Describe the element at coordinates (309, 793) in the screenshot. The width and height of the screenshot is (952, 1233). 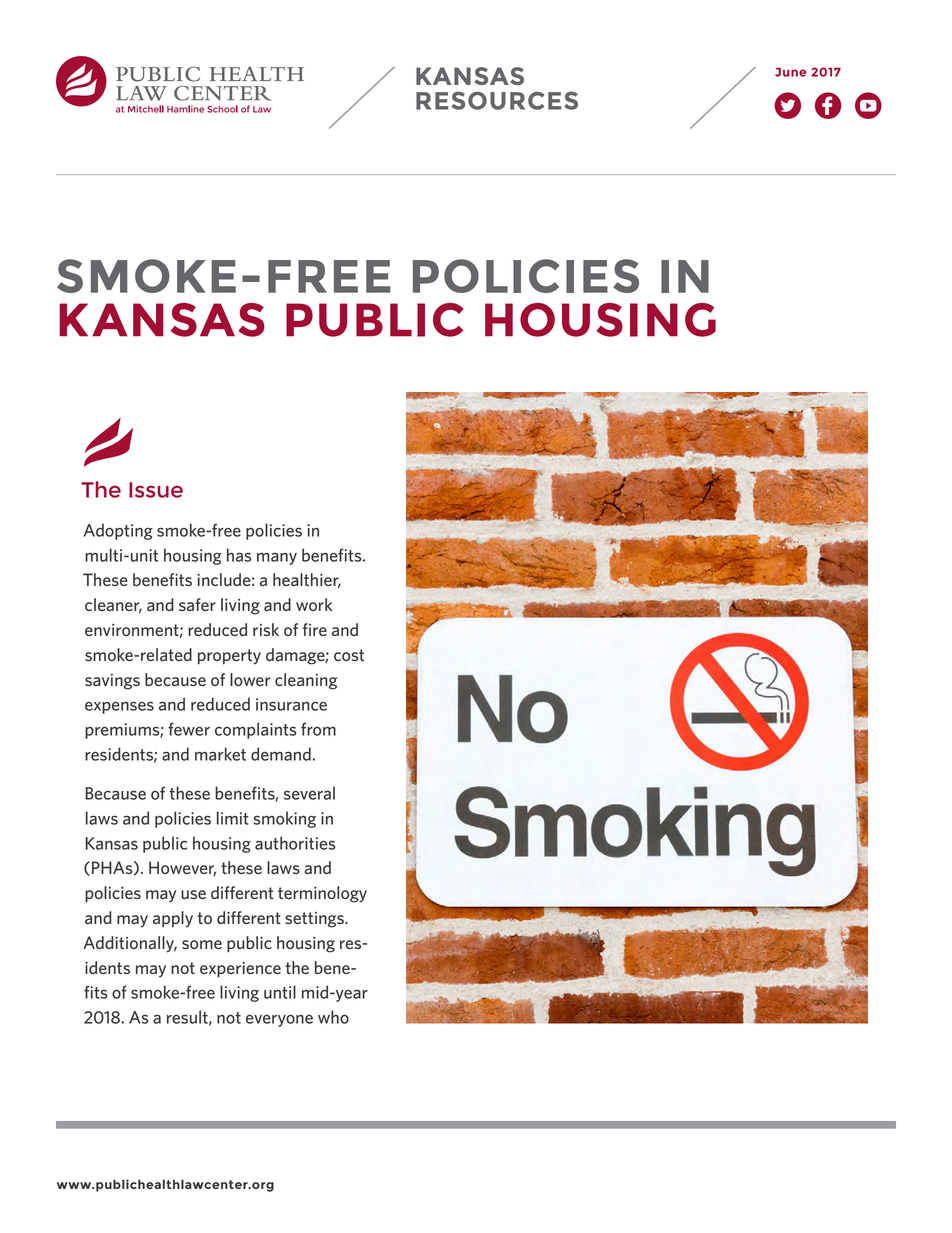
I see `several` at that location.
